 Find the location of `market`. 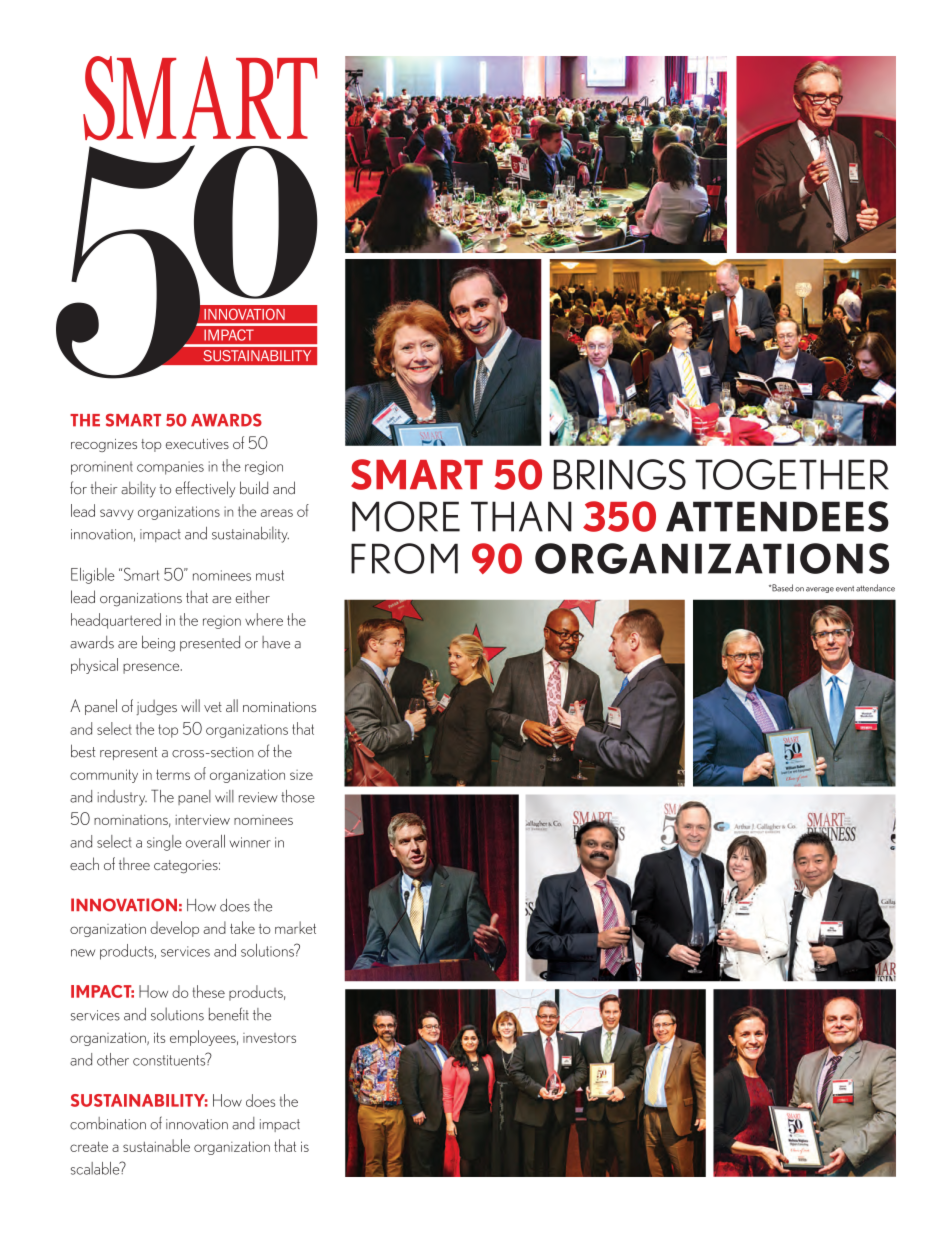

market is located at coordinates (295, 927).
